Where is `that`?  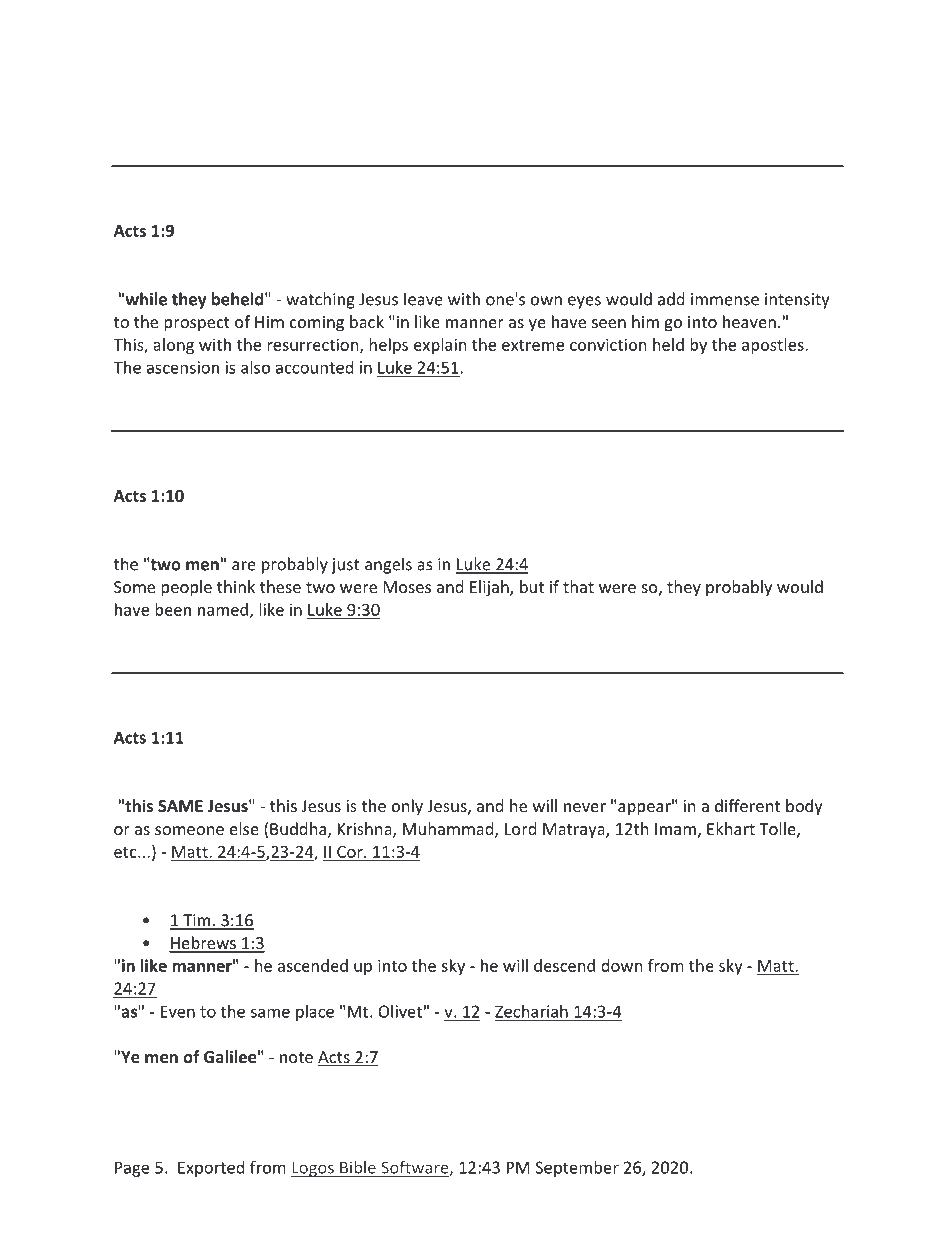
that is located at coordinates (578, 586).
